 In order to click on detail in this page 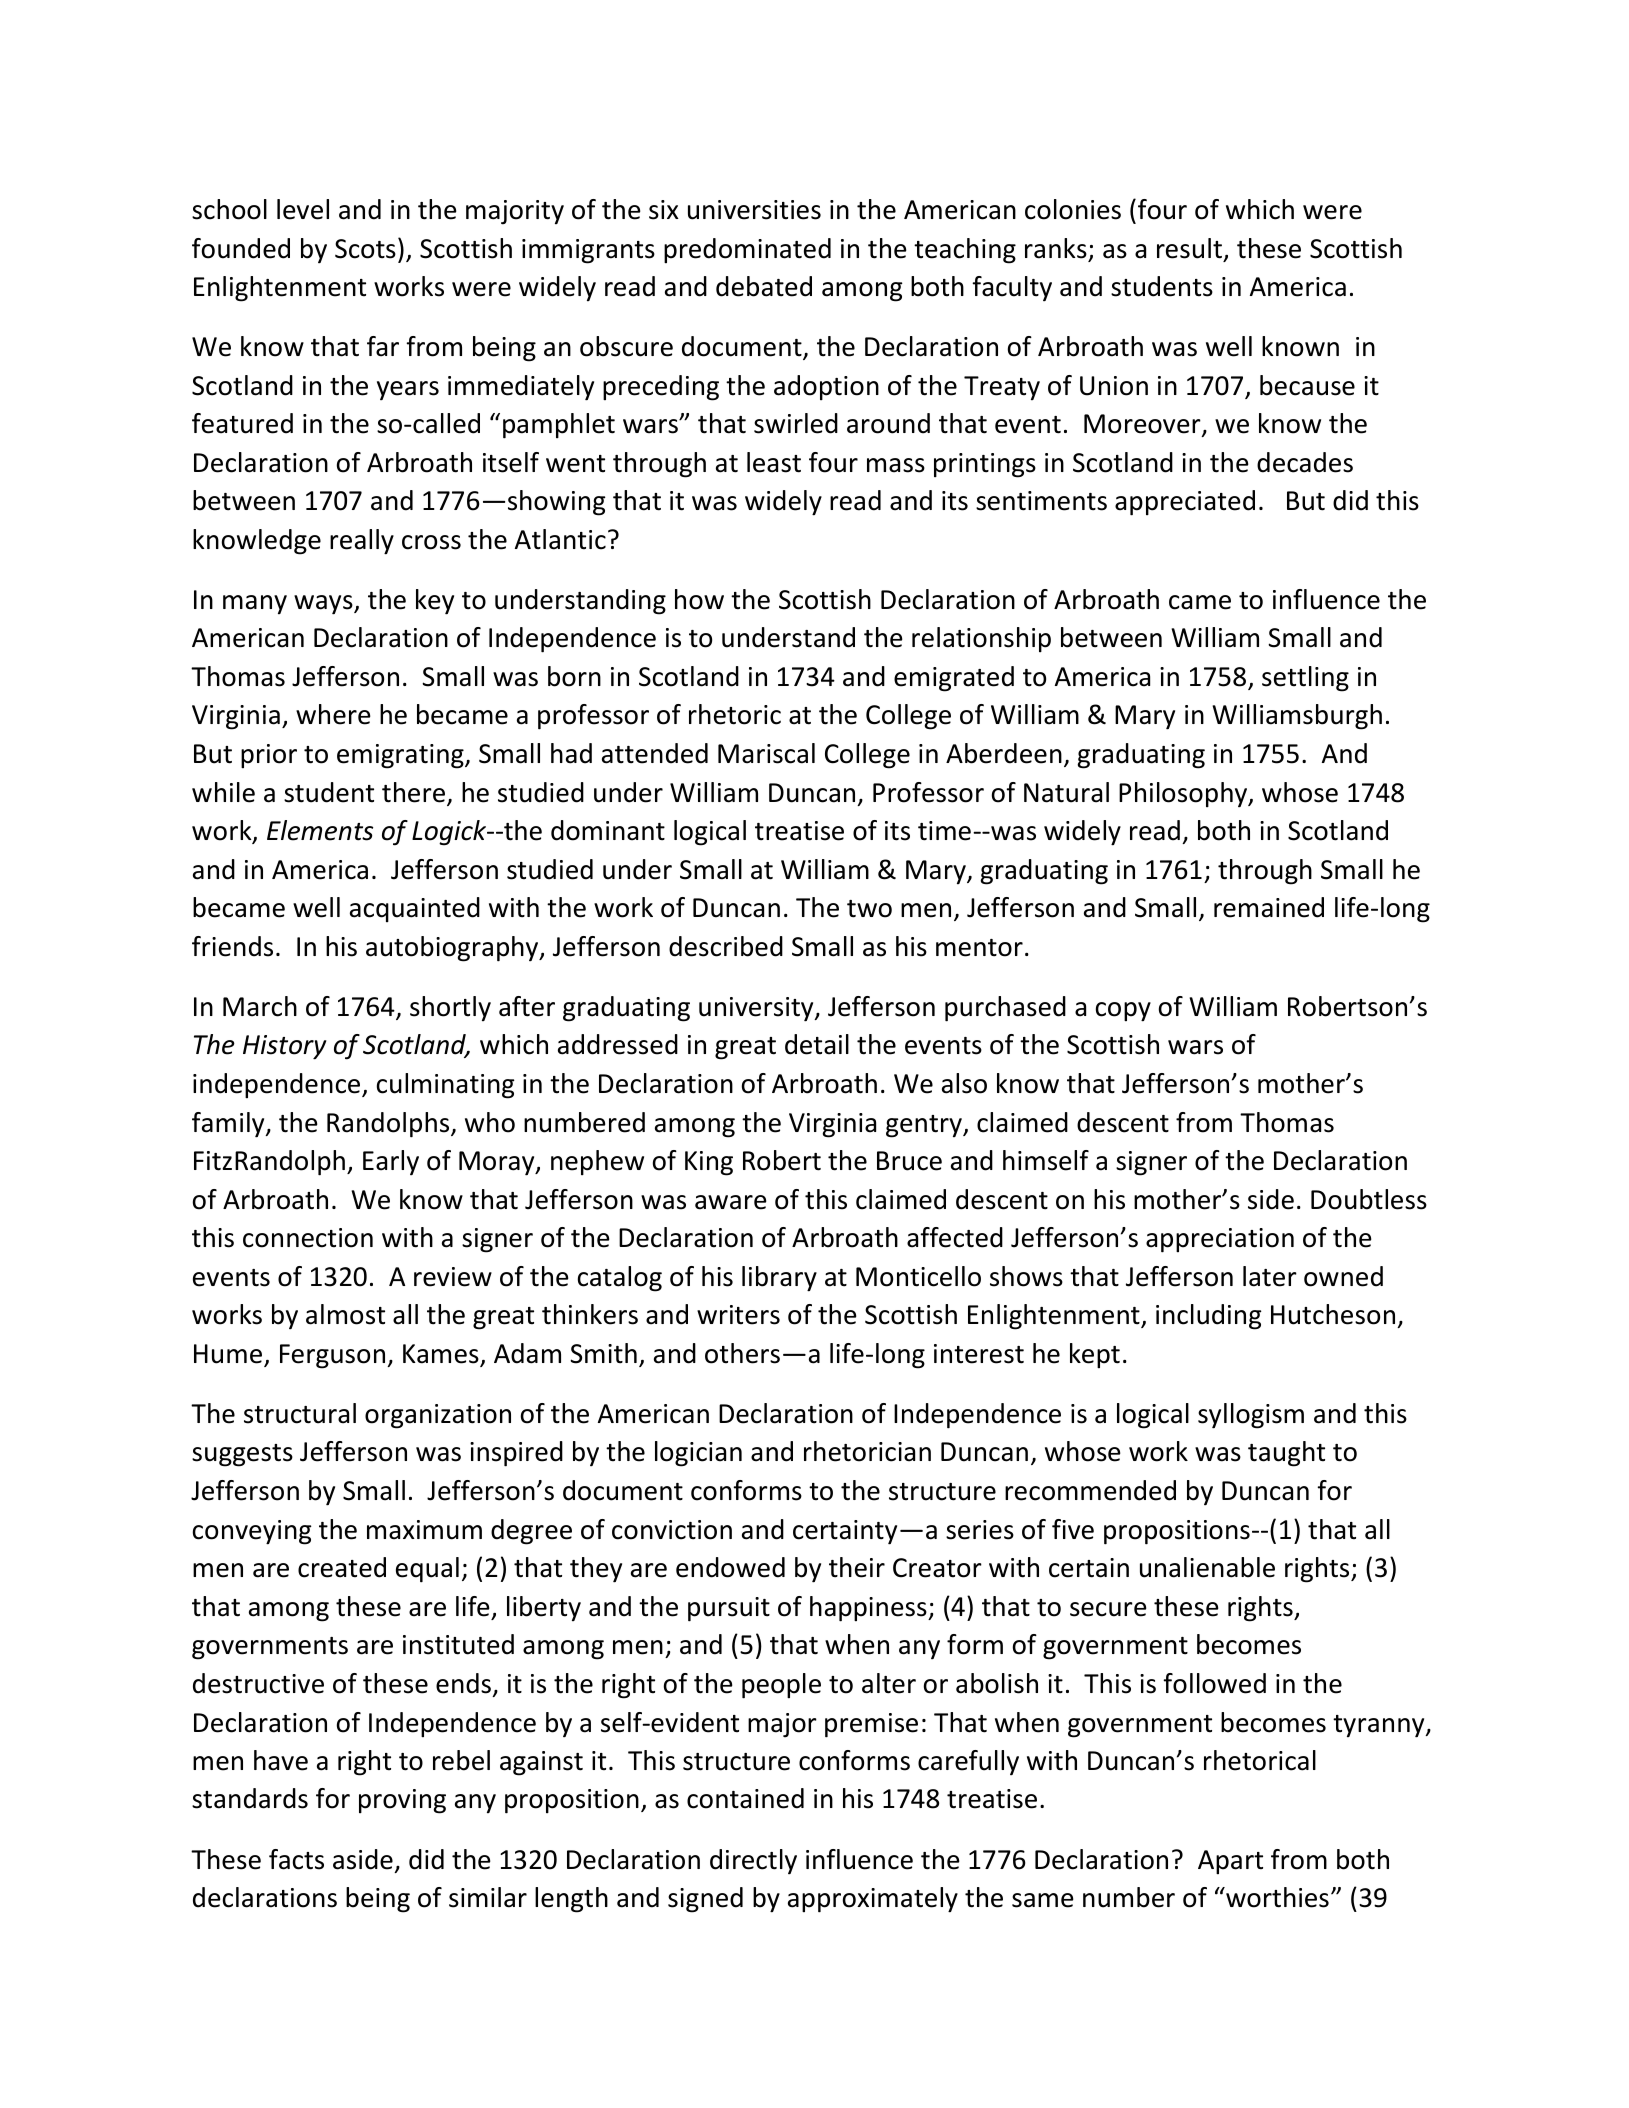, I will do `click(817, 1044)`.
